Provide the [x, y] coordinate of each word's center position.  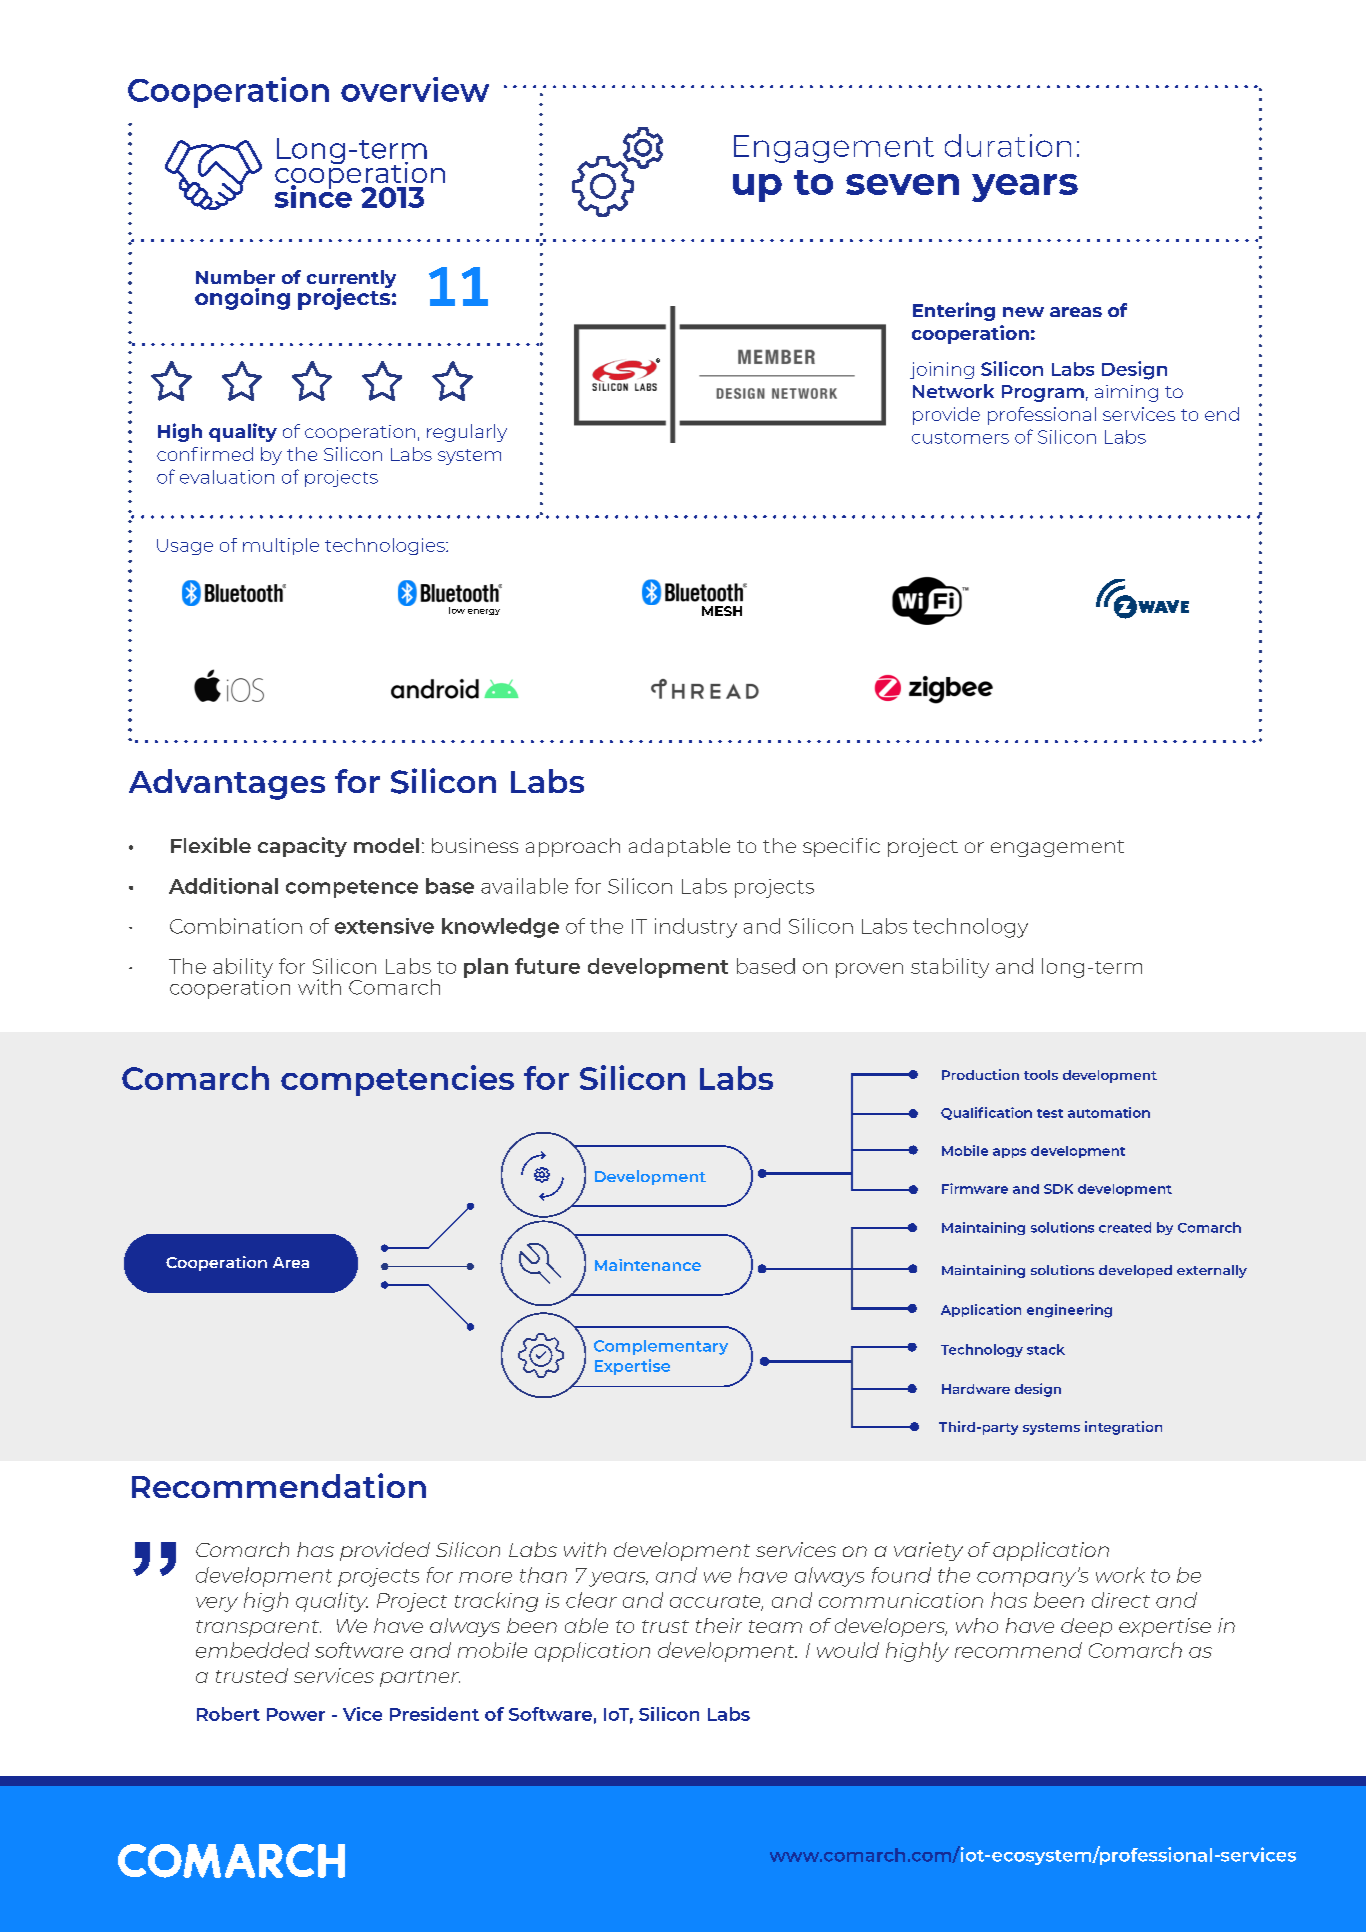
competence [352, 889]
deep [1086, 1627]
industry [696, 928]
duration [1008, 145]
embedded [252, 1650]
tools [1041, 1075]
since [313, 195]
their [719, 1625]
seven [902, 184]
